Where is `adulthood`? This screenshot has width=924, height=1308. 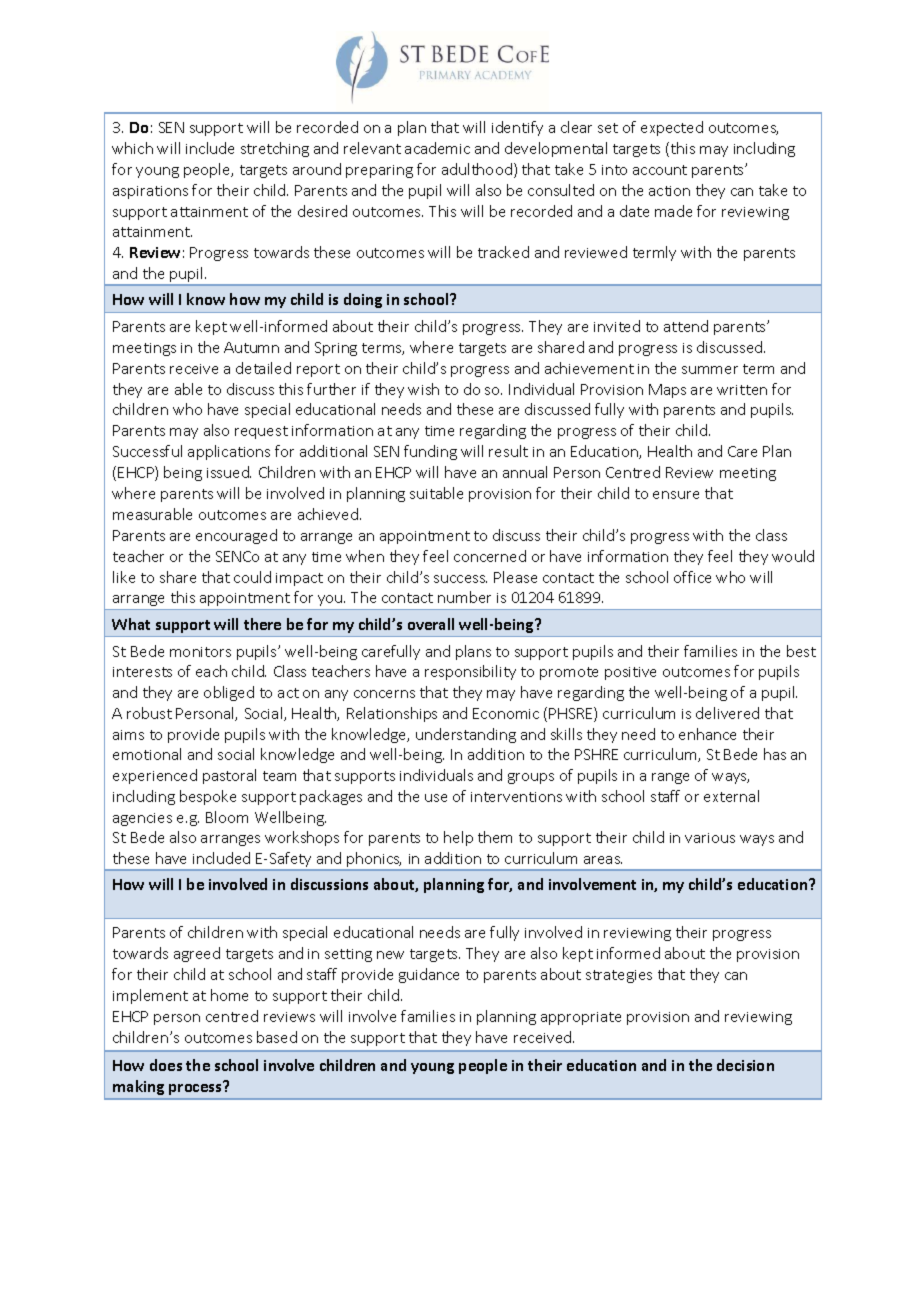
adulthood is located at coordinates (477, 169).
